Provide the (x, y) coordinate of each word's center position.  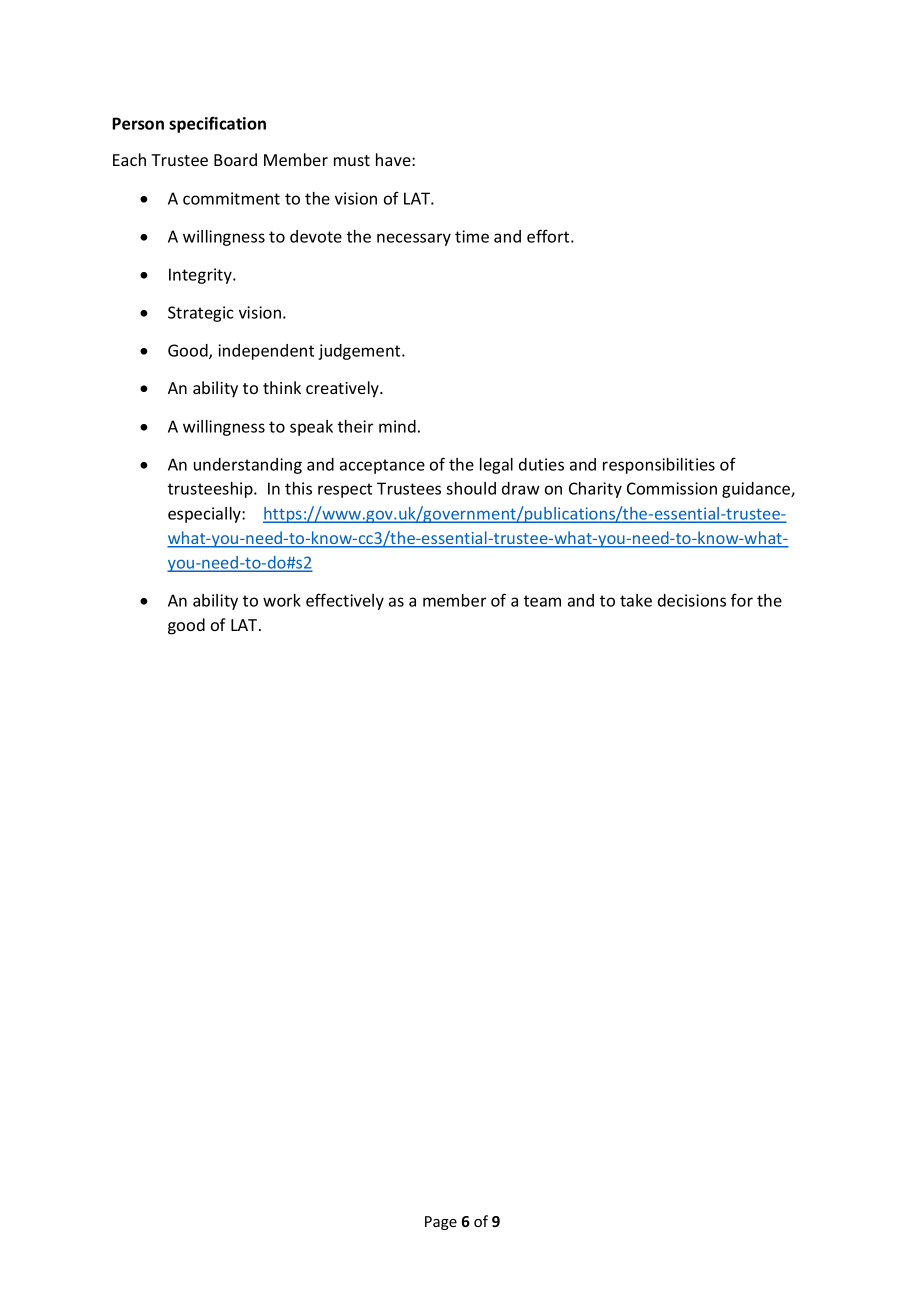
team (542, 601)
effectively (345, 601)
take (636, 600)
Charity (595, 490)
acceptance (382, 466)
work (282, 600)
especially (205, 515)
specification (217, 124)
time (472, 236)
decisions (692, 600)
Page (441, 1223)
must (352, 160)
